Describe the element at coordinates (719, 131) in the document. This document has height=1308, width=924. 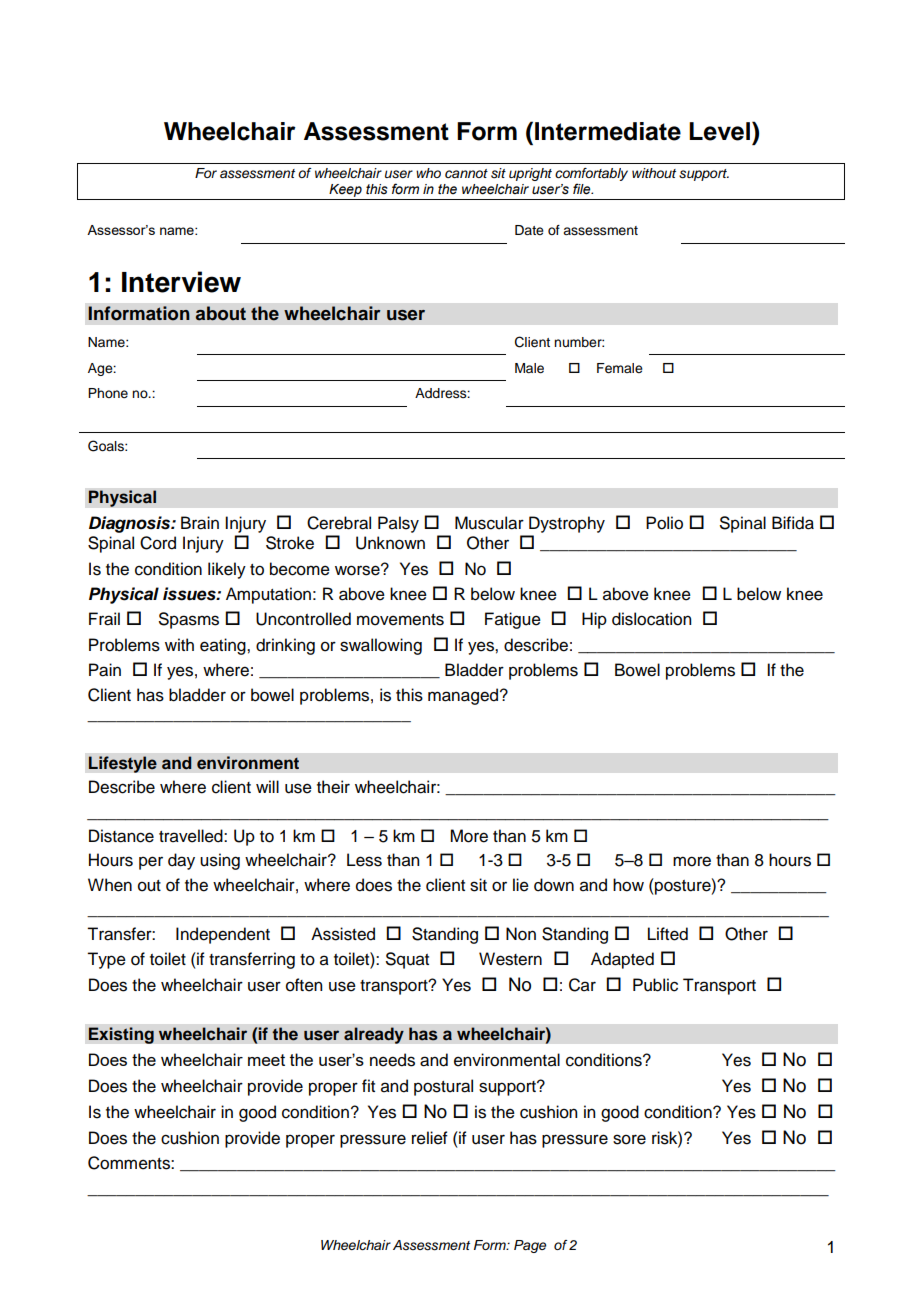
I see `Level` at that location.
